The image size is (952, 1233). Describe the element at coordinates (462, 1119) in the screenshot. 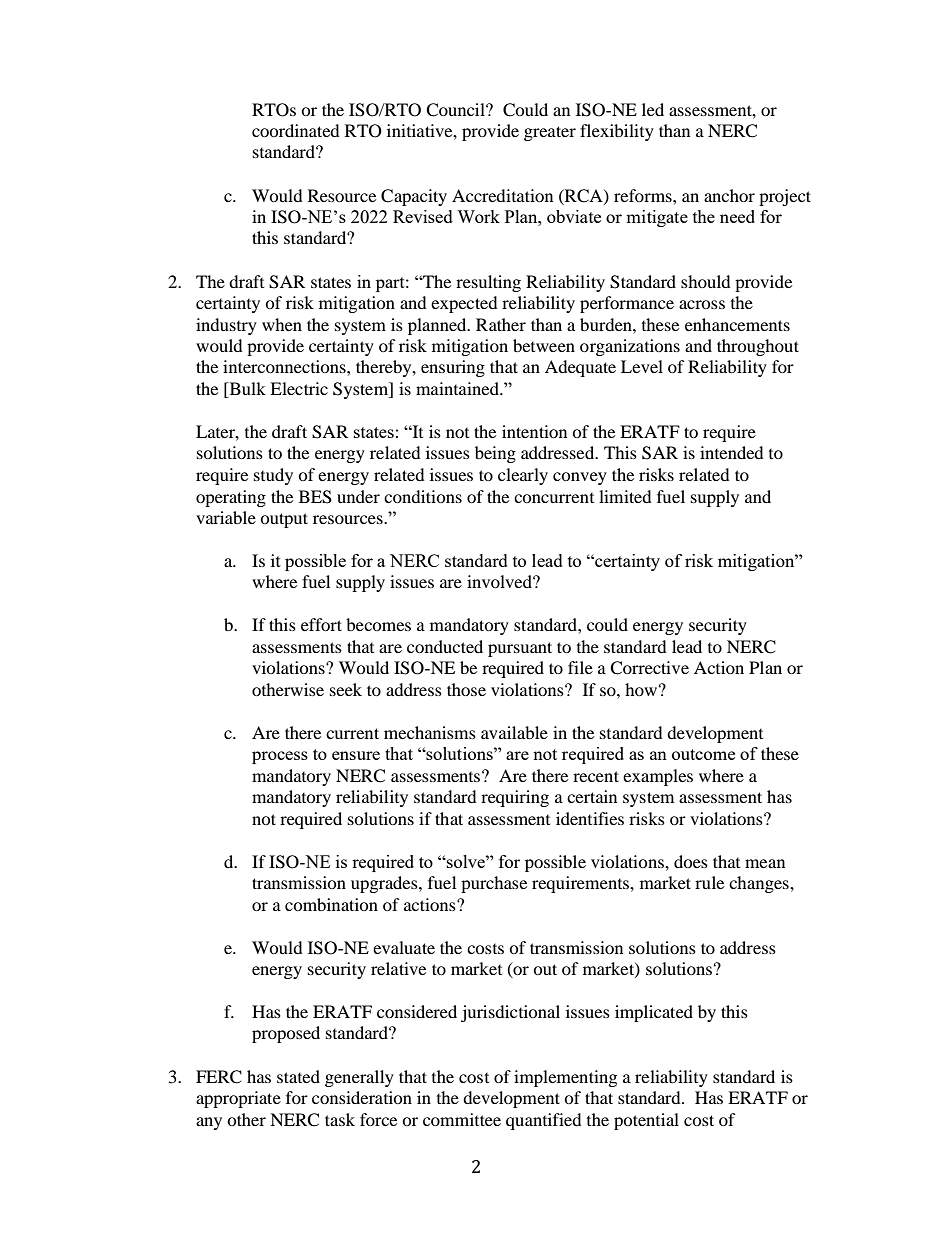

I see `committee` at that location.
